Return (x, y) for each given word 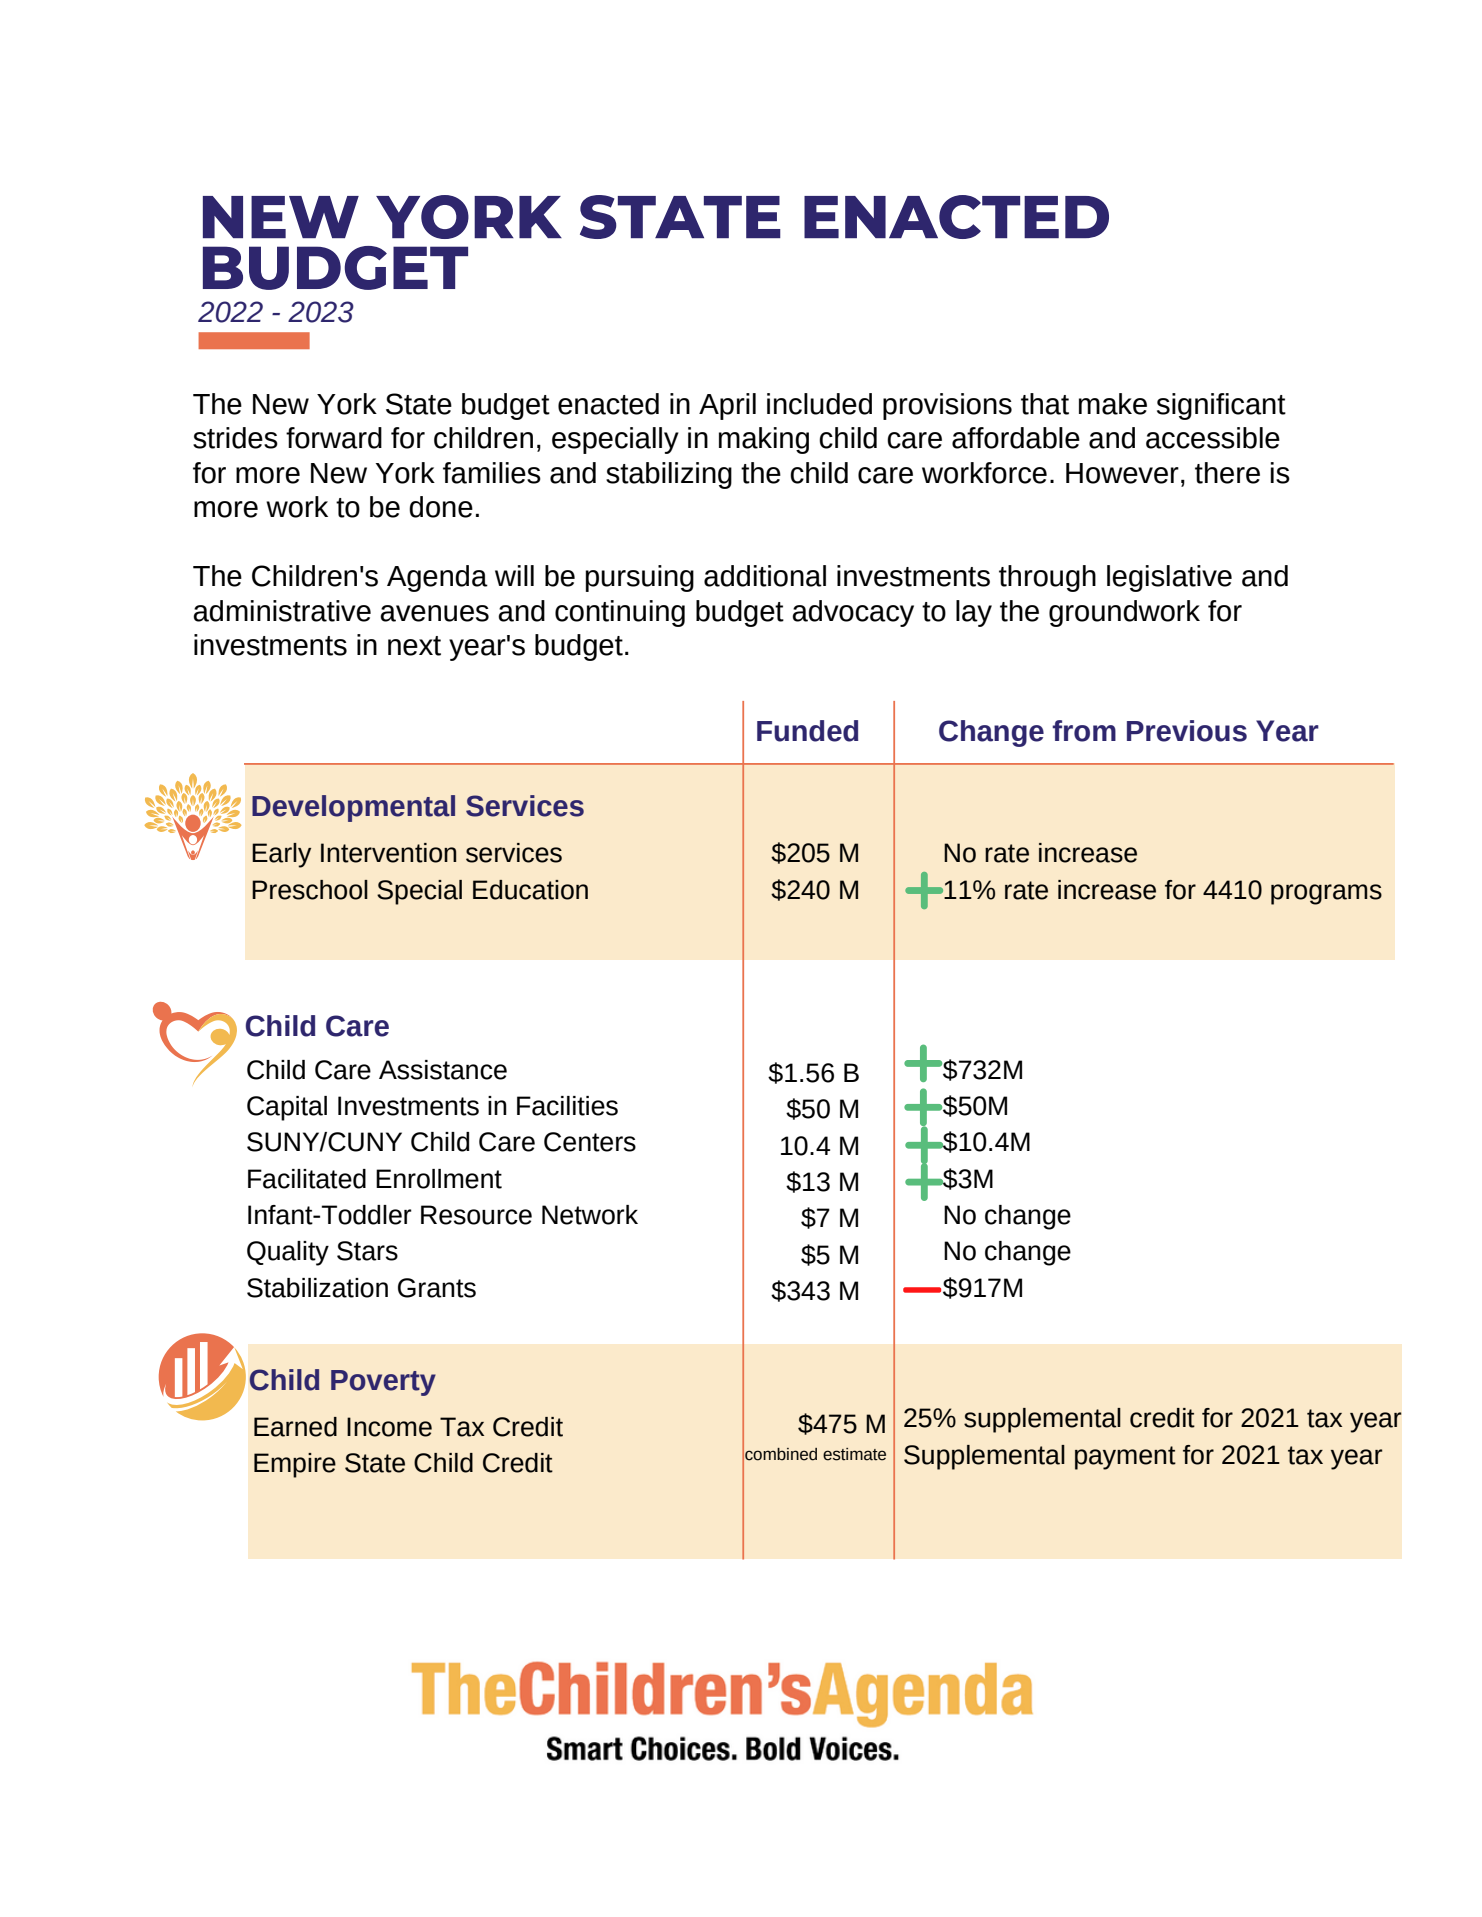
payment (1125, 1458)
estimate (854, 1454)
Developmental (353, 808)
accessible (1213, 438)
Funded (807, 731)
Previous (1187, 731)
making (764, 440)
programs (1326, 894)
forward (334, 438)
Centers (590, 1142)
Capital (287, 1108)
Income (389, 1427)
